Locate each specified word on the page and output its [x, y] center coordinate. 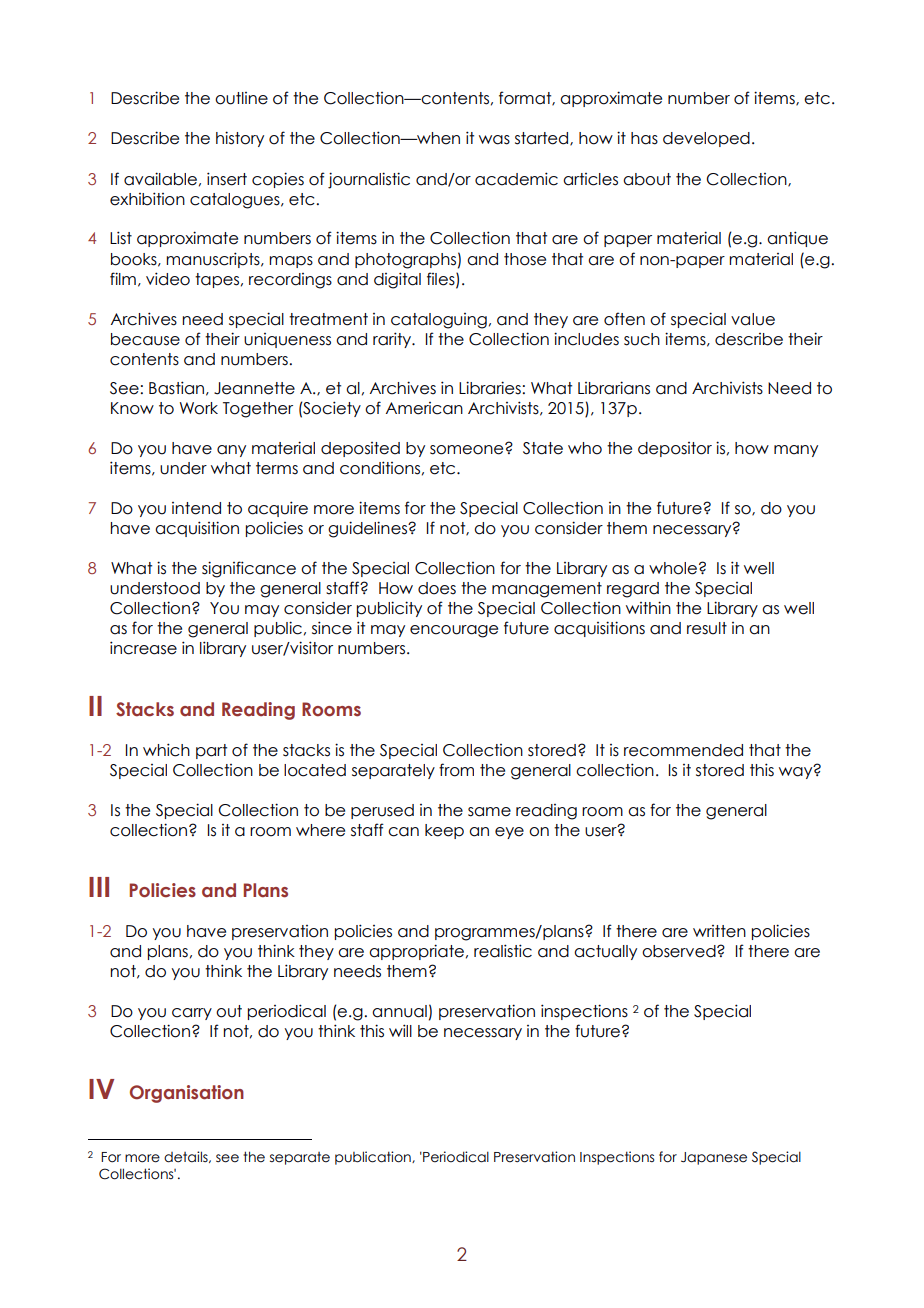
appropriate [416, 952]
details [187, 1157]
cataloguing [439, 321]
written [719, 931]
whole [673, 568]
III [99, 887]
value [753, 319]
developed [706, 139]
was [494, 140]
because [145, 339]
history [240, 139]
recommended [683, 750]
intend [196, 508]
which [166, 750]
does [437, 588]
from [456, 770]
